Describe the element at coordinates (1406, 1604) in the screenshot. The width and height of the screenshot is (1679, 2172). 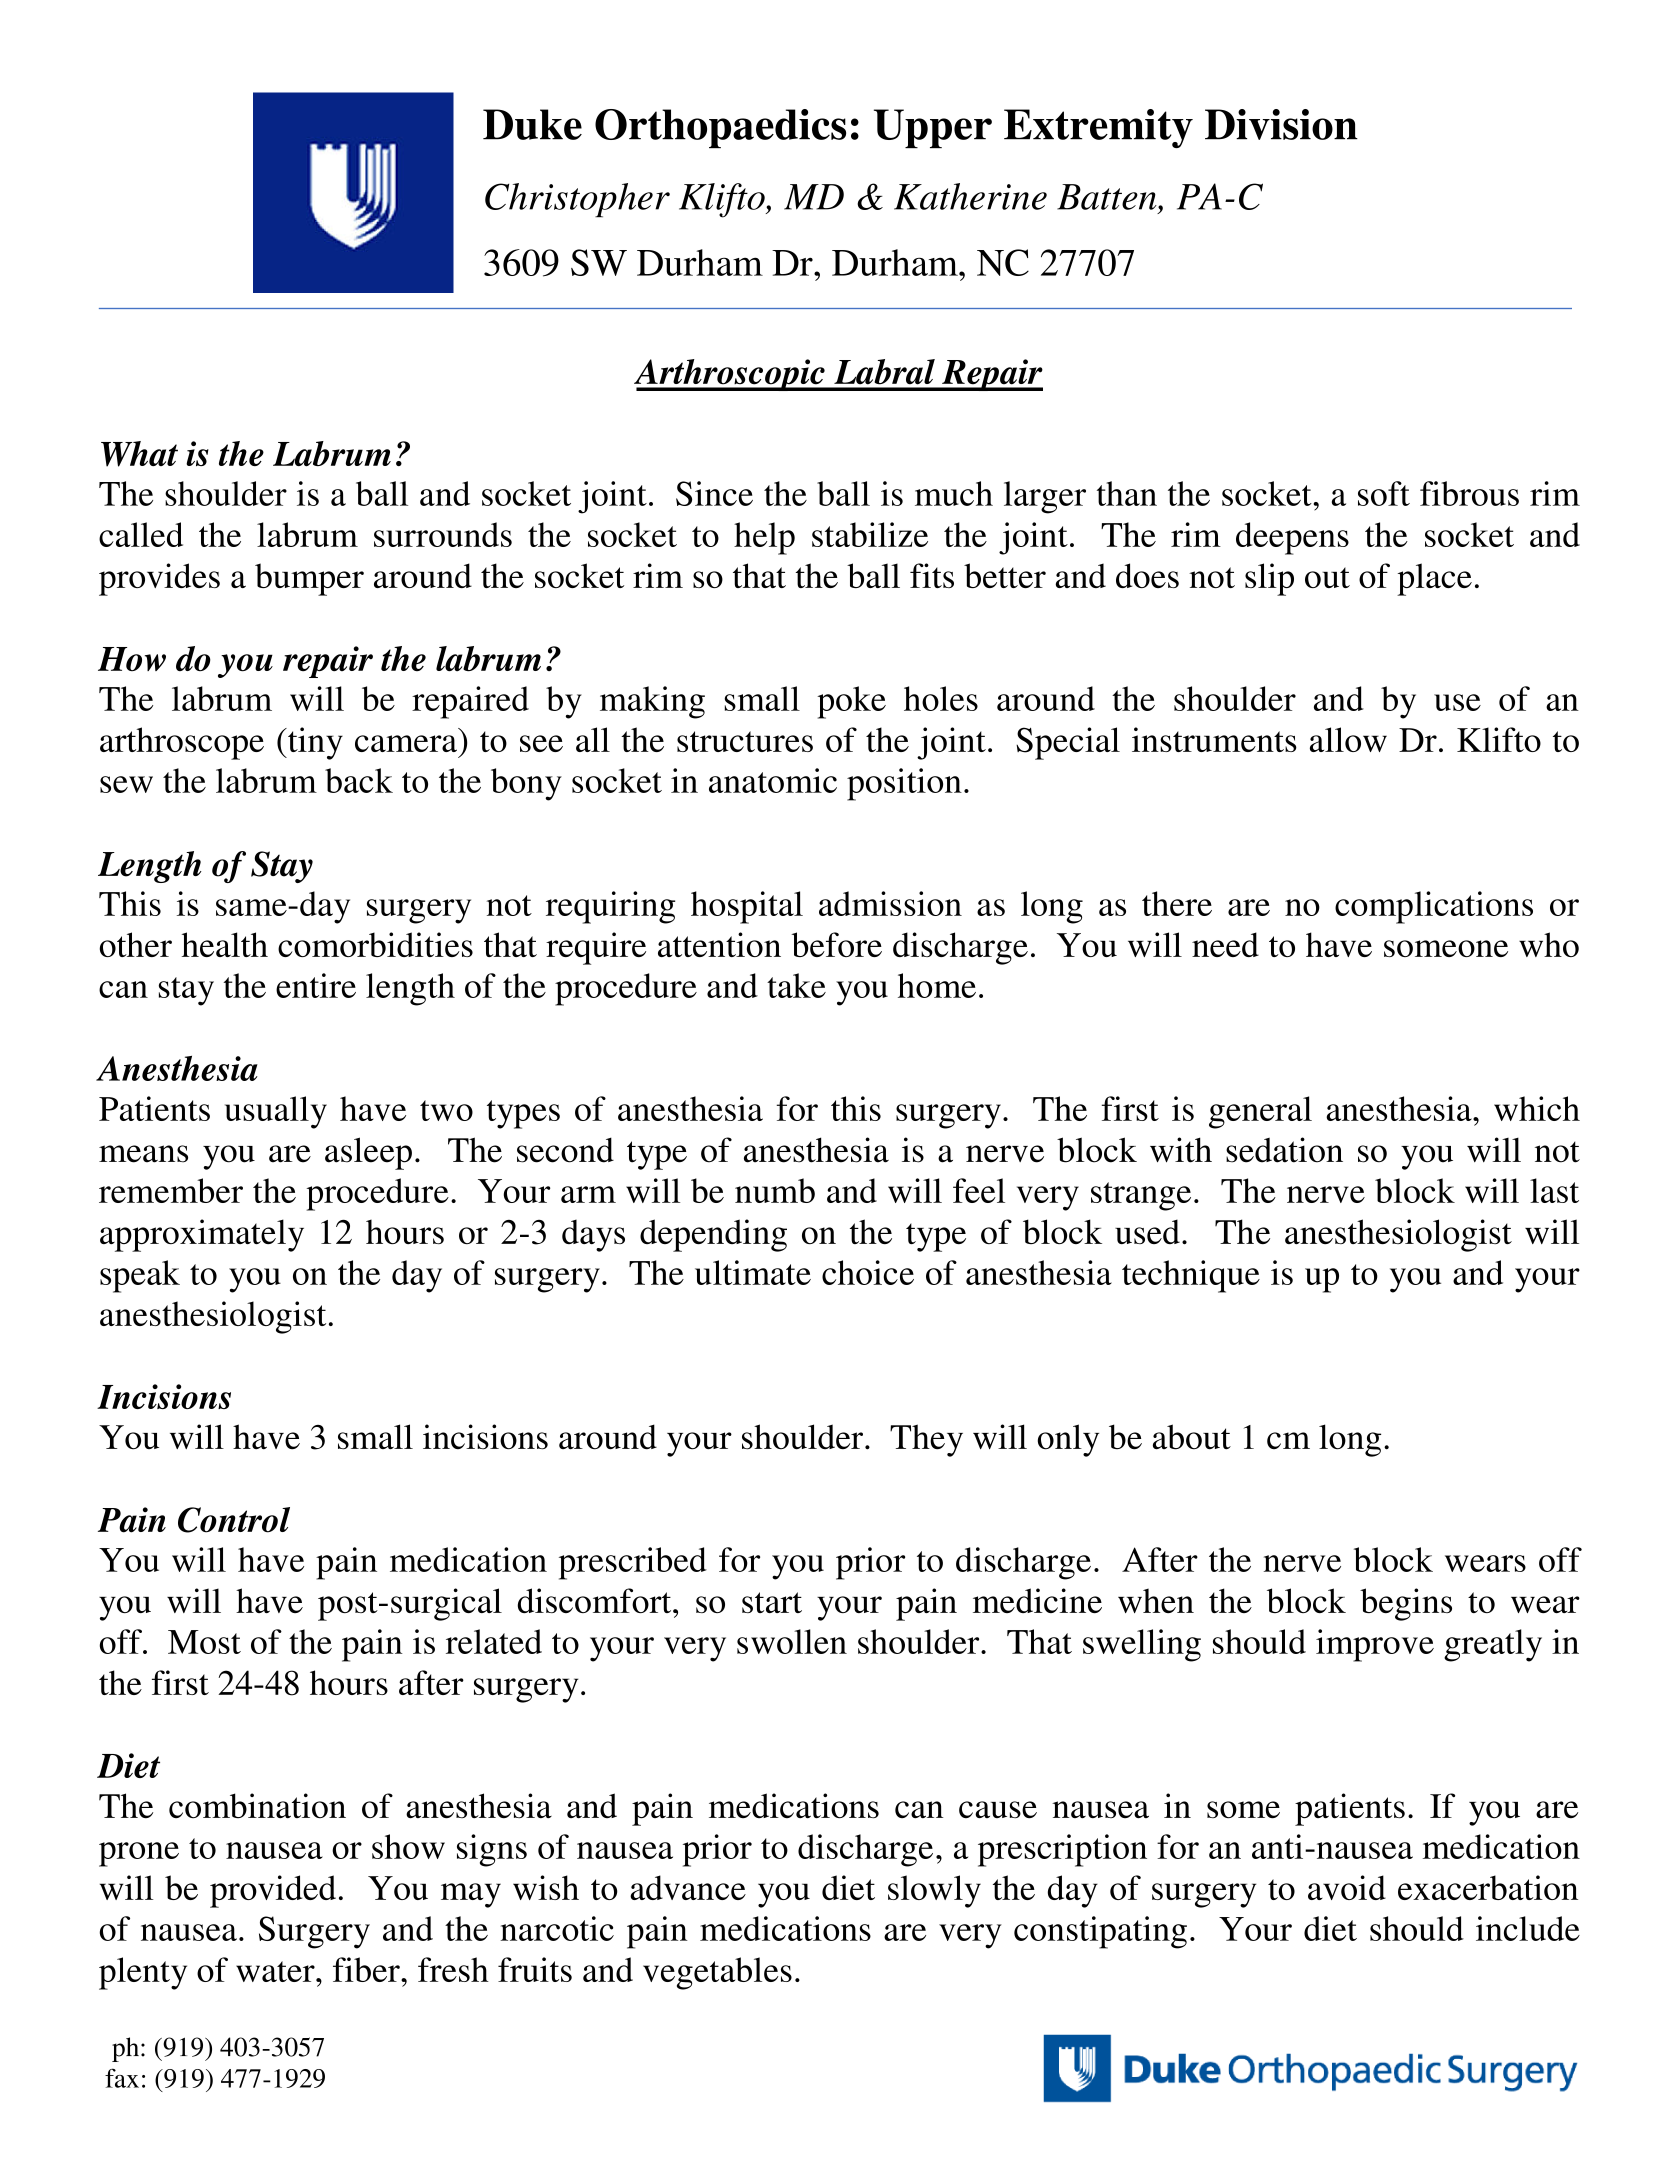
I see `begins` at that location.
